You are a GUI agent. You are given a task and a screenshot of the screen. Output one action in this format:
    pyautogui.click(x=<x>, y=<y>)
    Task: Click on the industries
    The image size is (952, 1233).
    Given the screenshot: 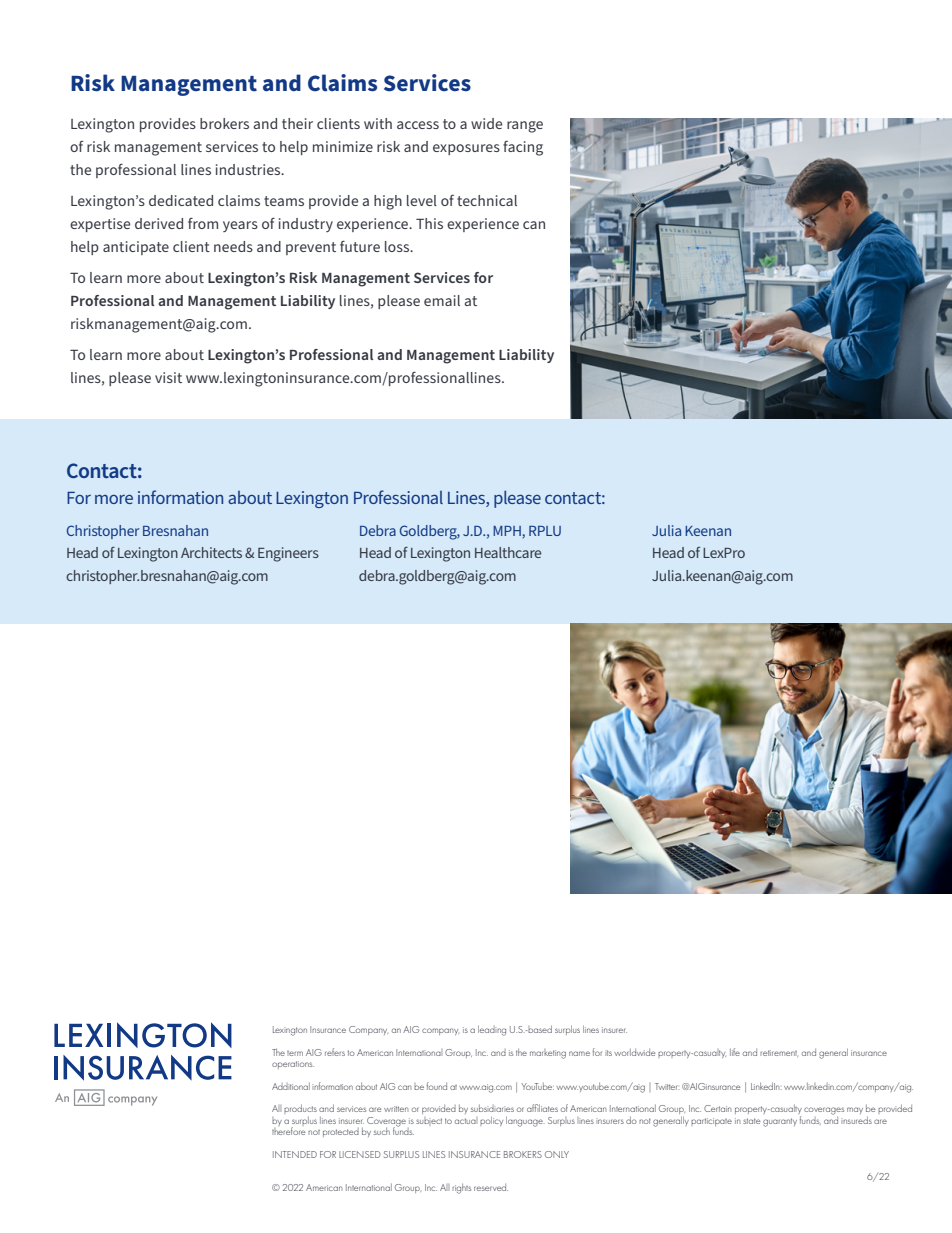 What is the action you would take?
    pyautogui.click(x=249, y=169)
